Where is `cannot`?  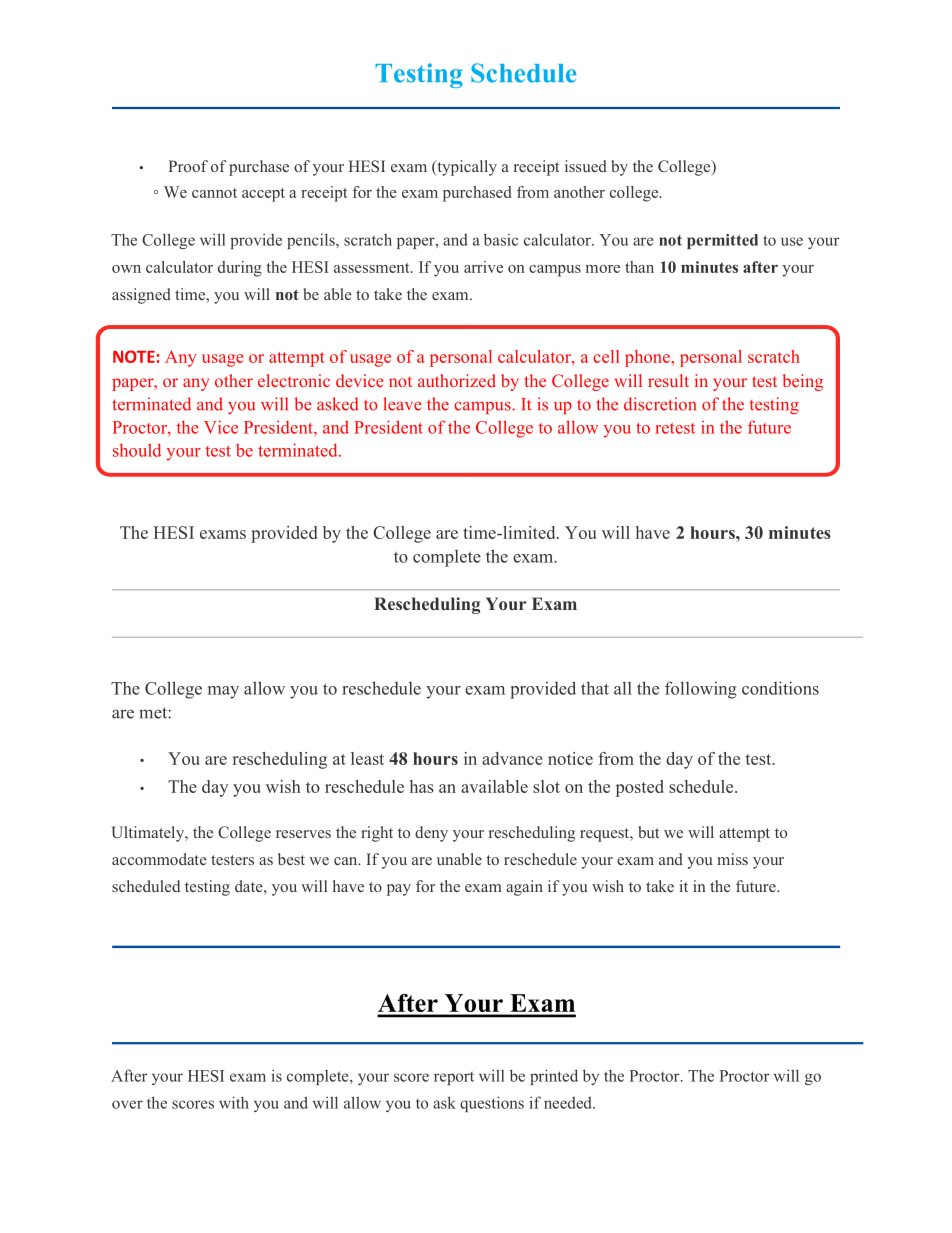
cannot is located at coordinates (214, 193).
